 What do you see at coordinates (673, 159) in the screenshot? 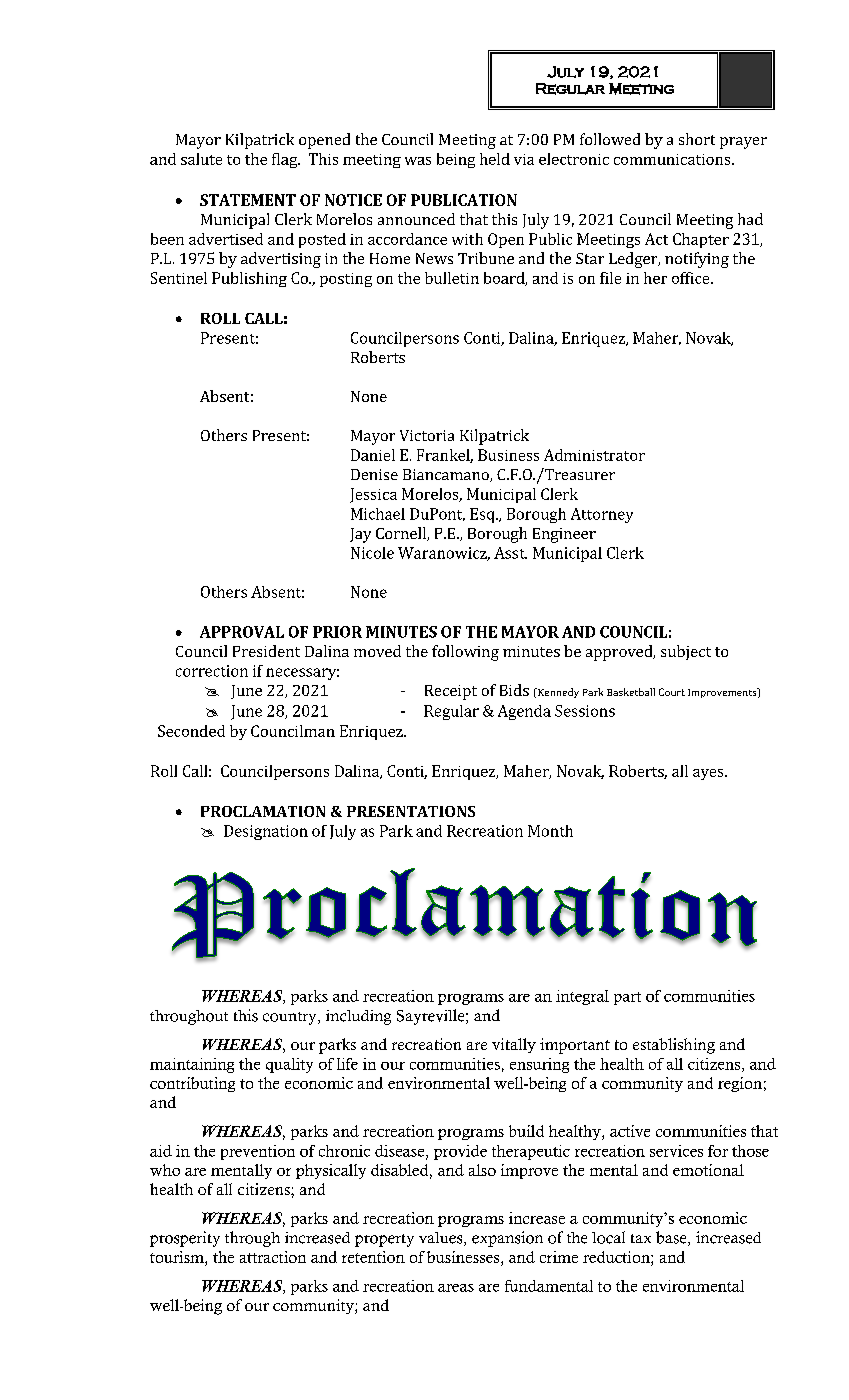
I see `communications` at bounding box center [673, 159].
